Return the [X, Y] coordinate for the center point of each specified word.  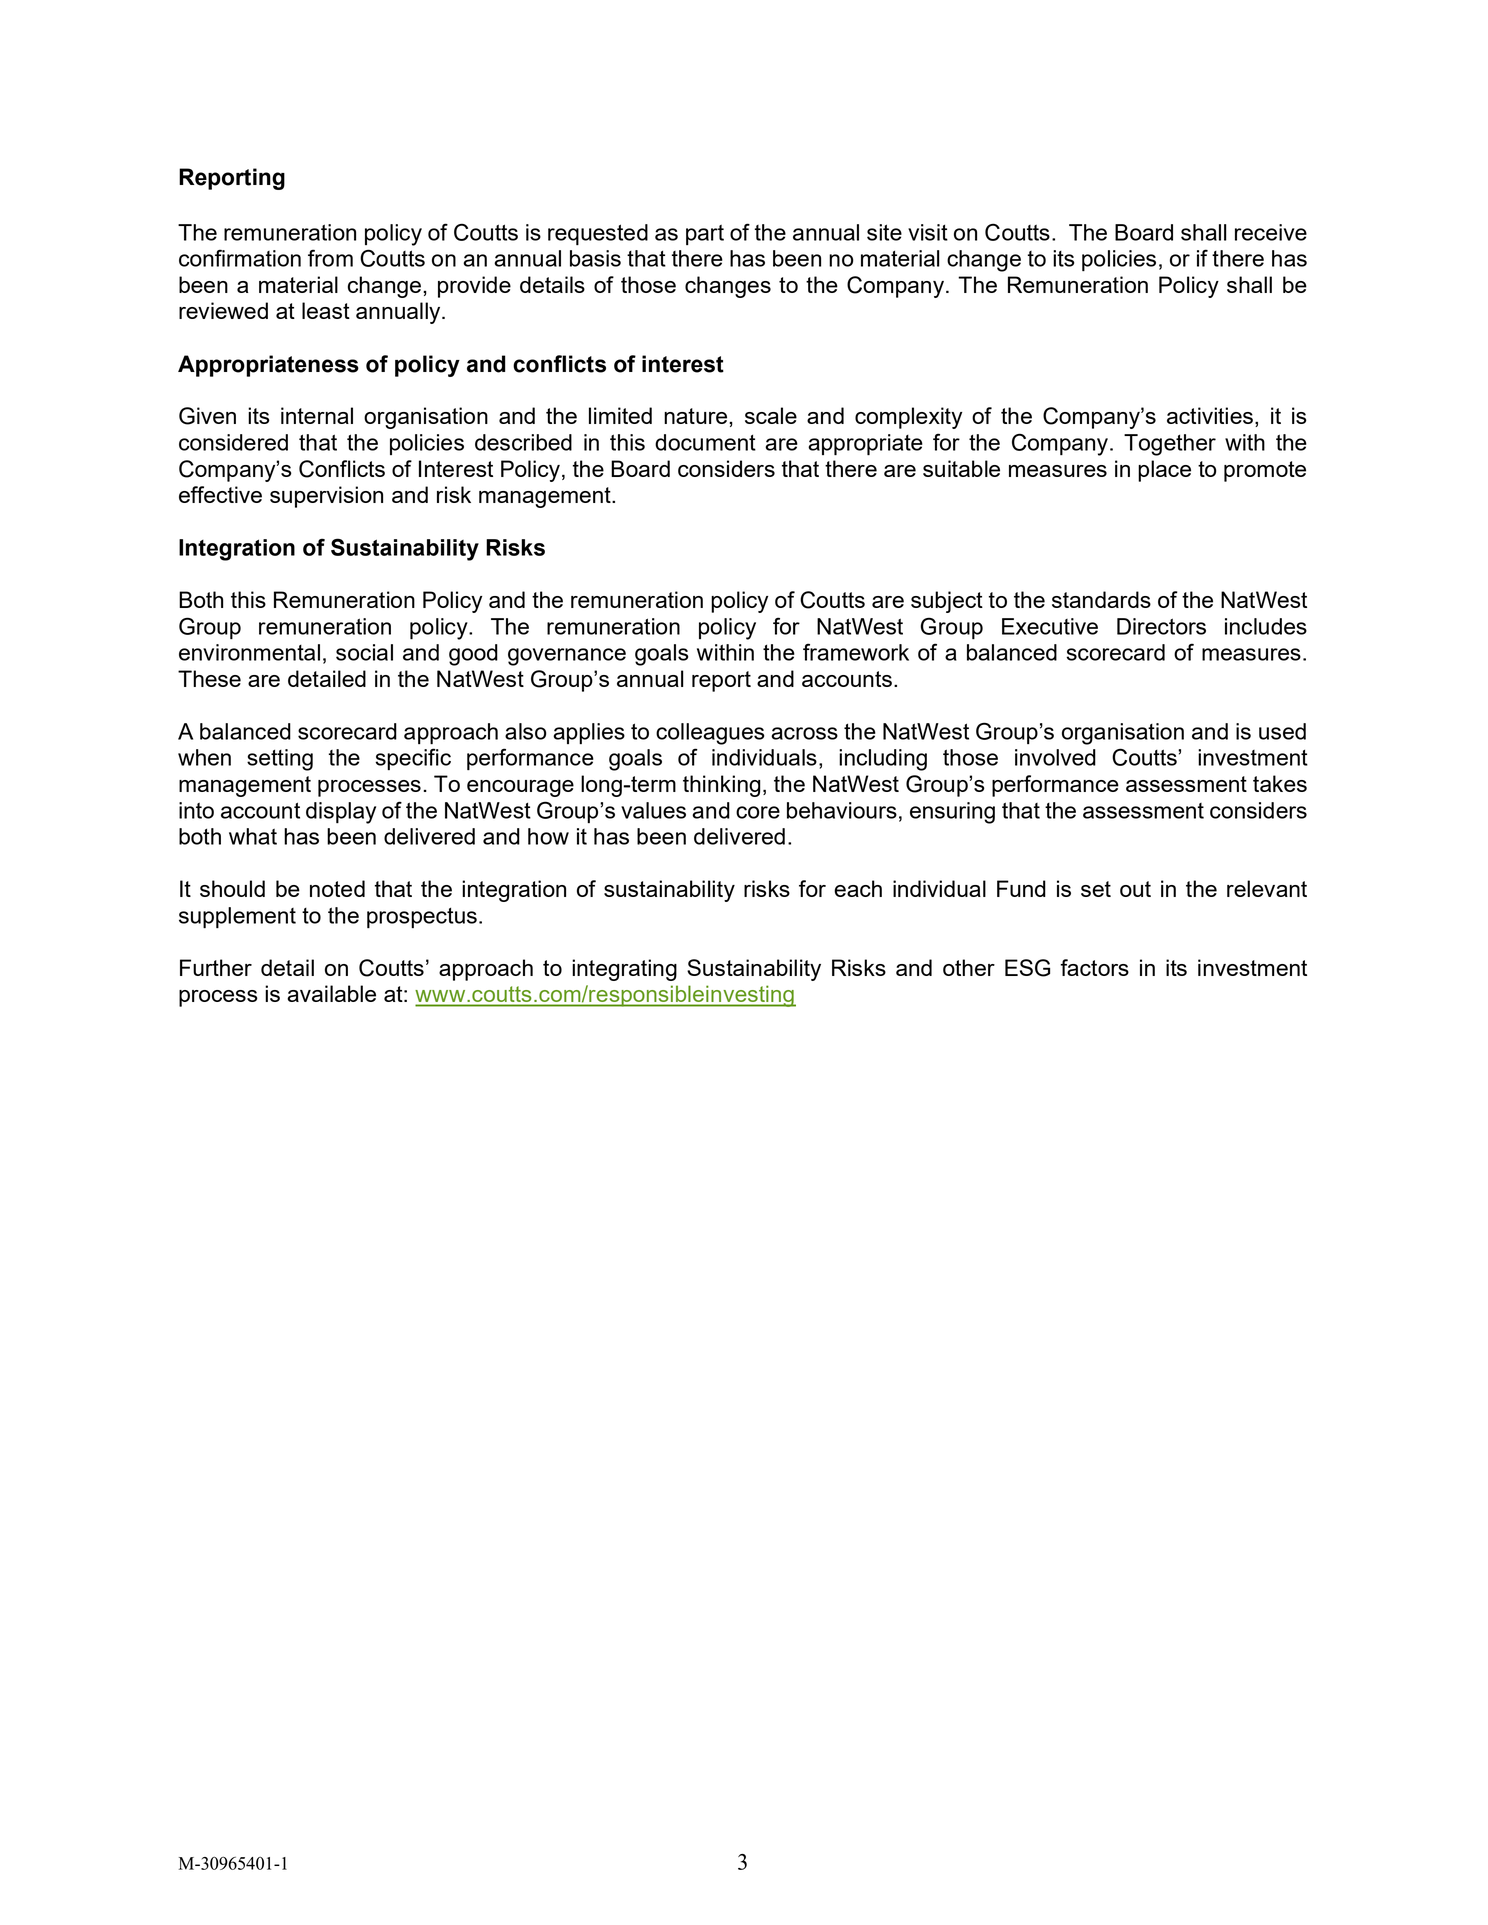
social [364, 652]
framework [856, 652]
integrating [624, 970]
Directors [1161, 626]
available [331, 993]
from [330, 258]
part [705, 235]
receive [1271, 232]
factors [1094, 967]
